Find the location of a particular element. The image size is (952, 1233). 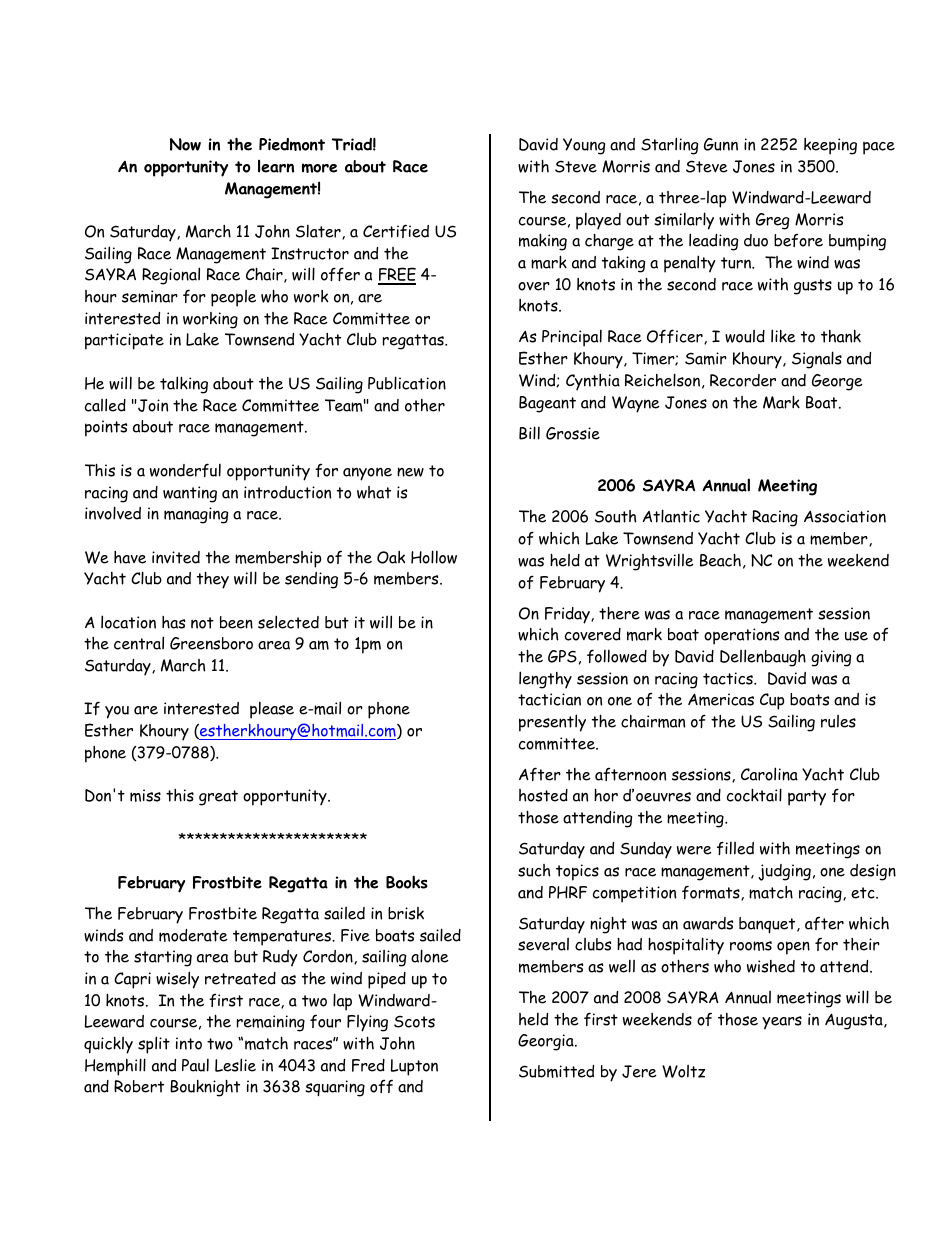

Georgia is located at coordinates (547, 1042).
